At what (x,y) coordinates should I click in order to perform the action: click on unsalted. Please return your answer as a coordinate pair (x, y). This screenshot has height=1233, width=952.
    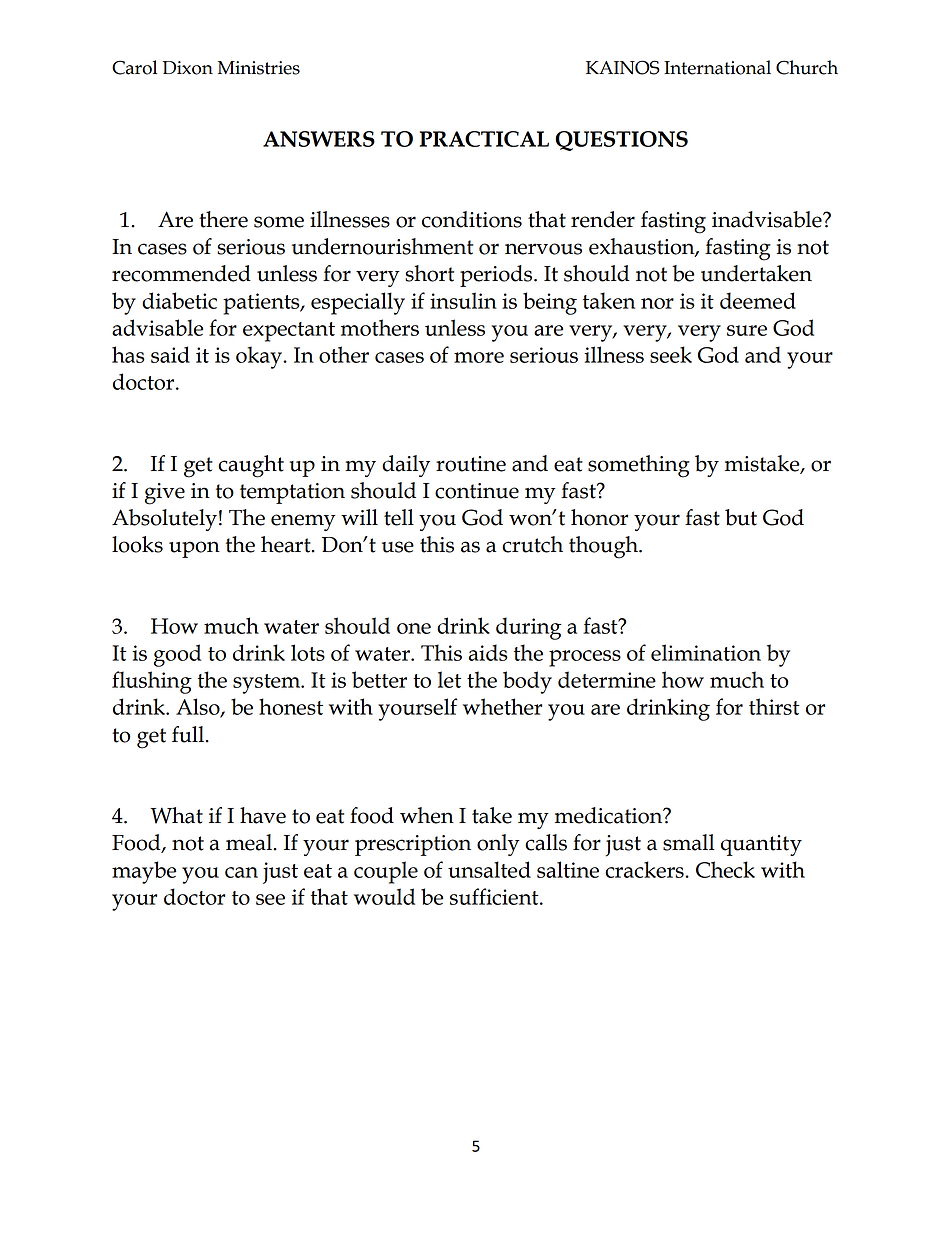
    Looking at the image, I should click on (489, 869).
